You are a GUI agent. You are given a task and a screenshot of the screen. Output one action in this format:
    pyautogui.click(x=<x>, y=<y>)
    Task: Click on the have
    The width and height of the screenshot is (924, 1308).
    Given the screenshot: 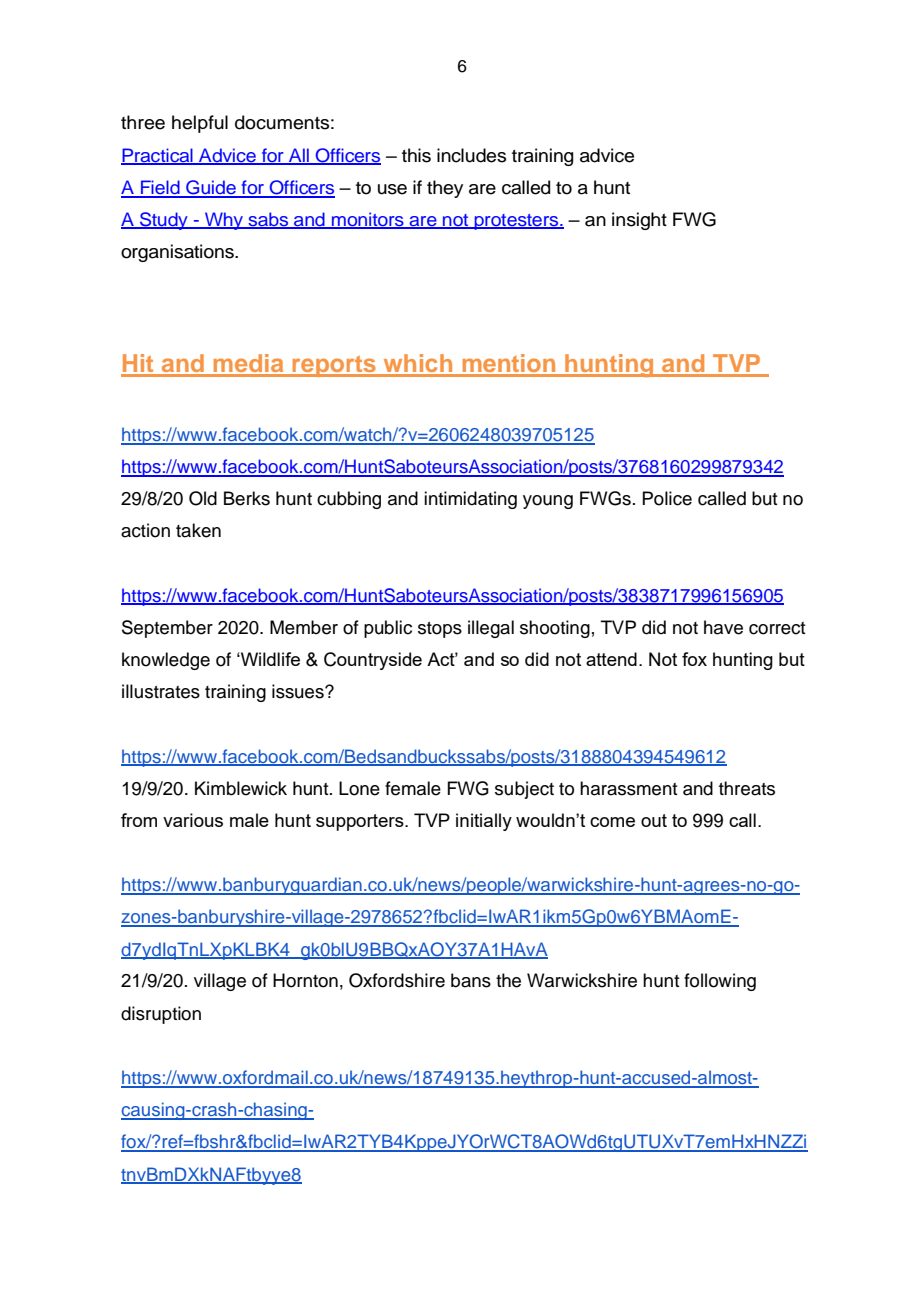 What is the action you would take?
    pyautogui.click(x=723, y=627)
